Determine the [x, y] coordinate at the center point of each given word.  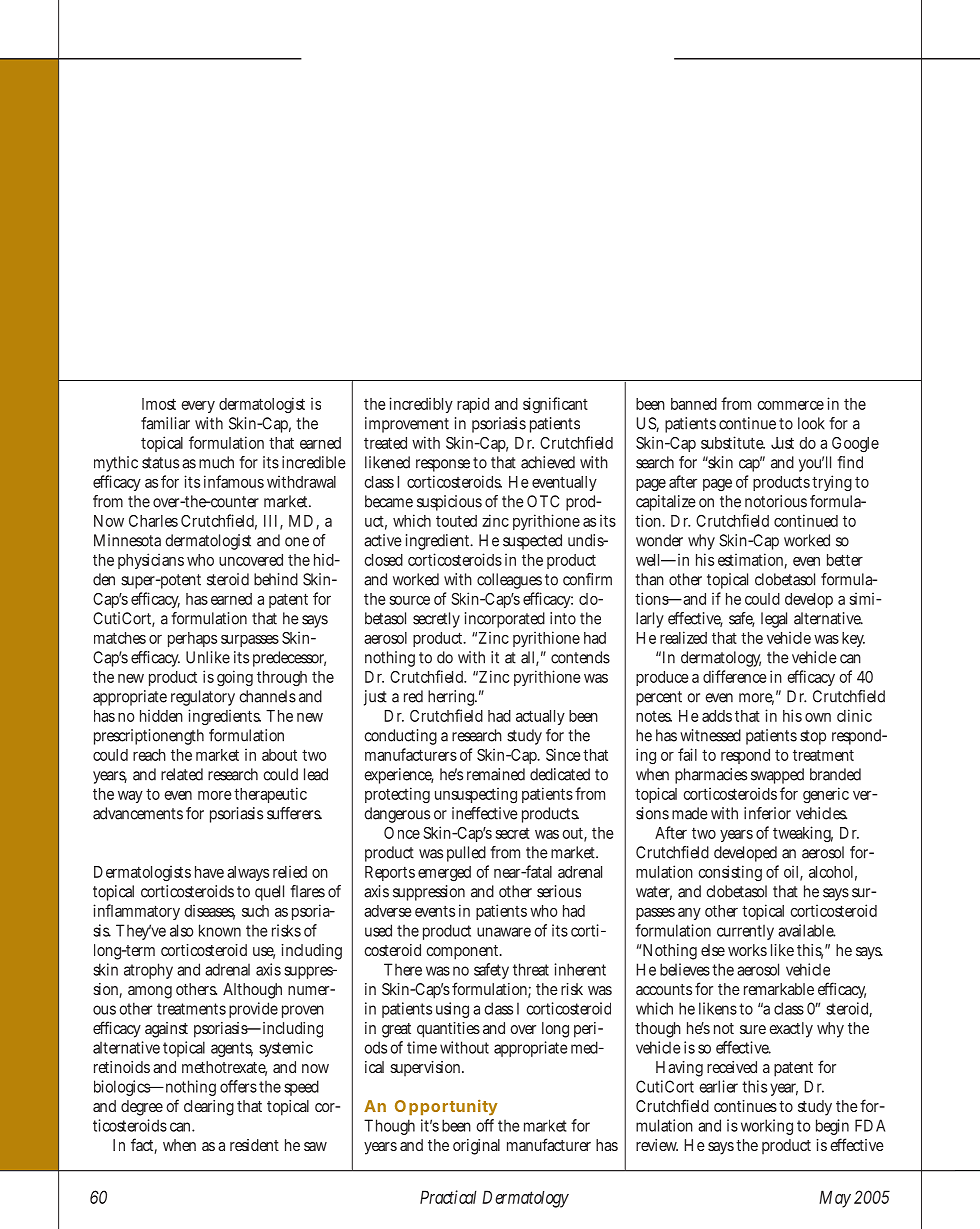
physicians [151, 561]
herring [452, 698]
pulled [466, 854]
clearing [209, 1108]
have [209, 872]
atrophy [148, 971]
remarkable [779, 989]
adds [717, 716]
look [811, 423]
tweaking [803, 834]
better [845, 560]
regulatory [203, 698]
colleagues [509, 581]
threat [531, 969]
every [198, 407]
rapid [473, 405]
